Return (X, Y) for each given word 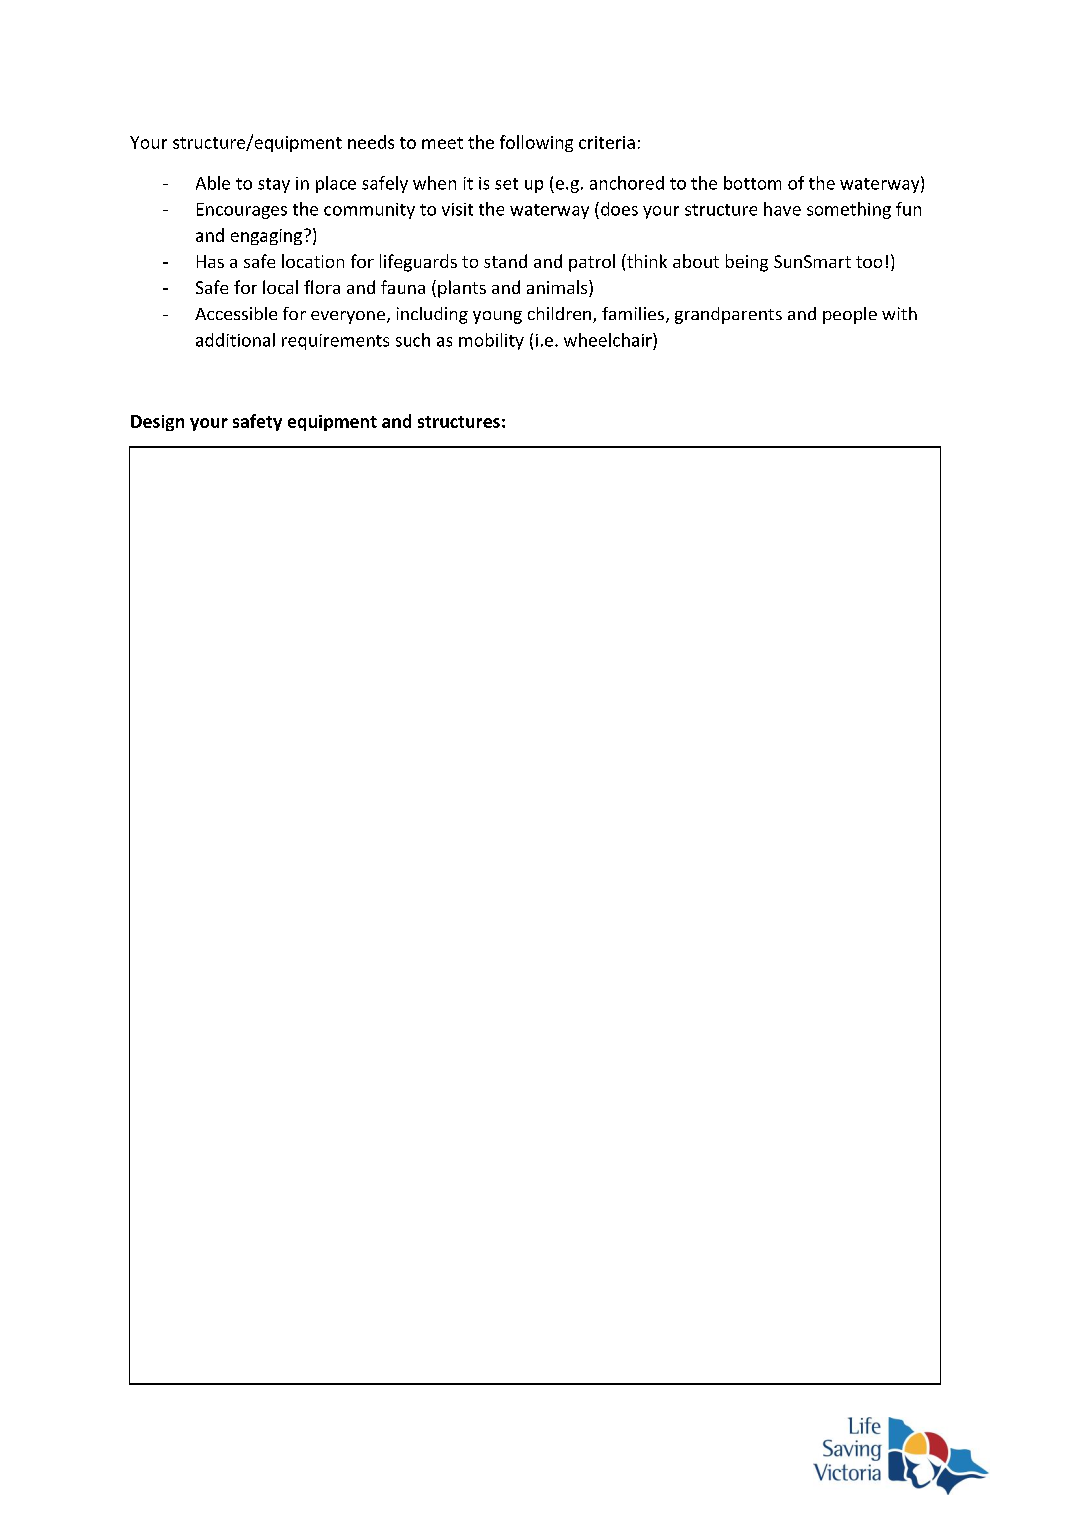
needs (371, 142)
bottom (752, 183)
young (497, 317)
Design (157, 423)
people (850, 315)
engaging (266, 237)
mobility (491, 341)
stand (505, 261)
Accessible (236, 313)
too (869, 262)
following (536, 143)
